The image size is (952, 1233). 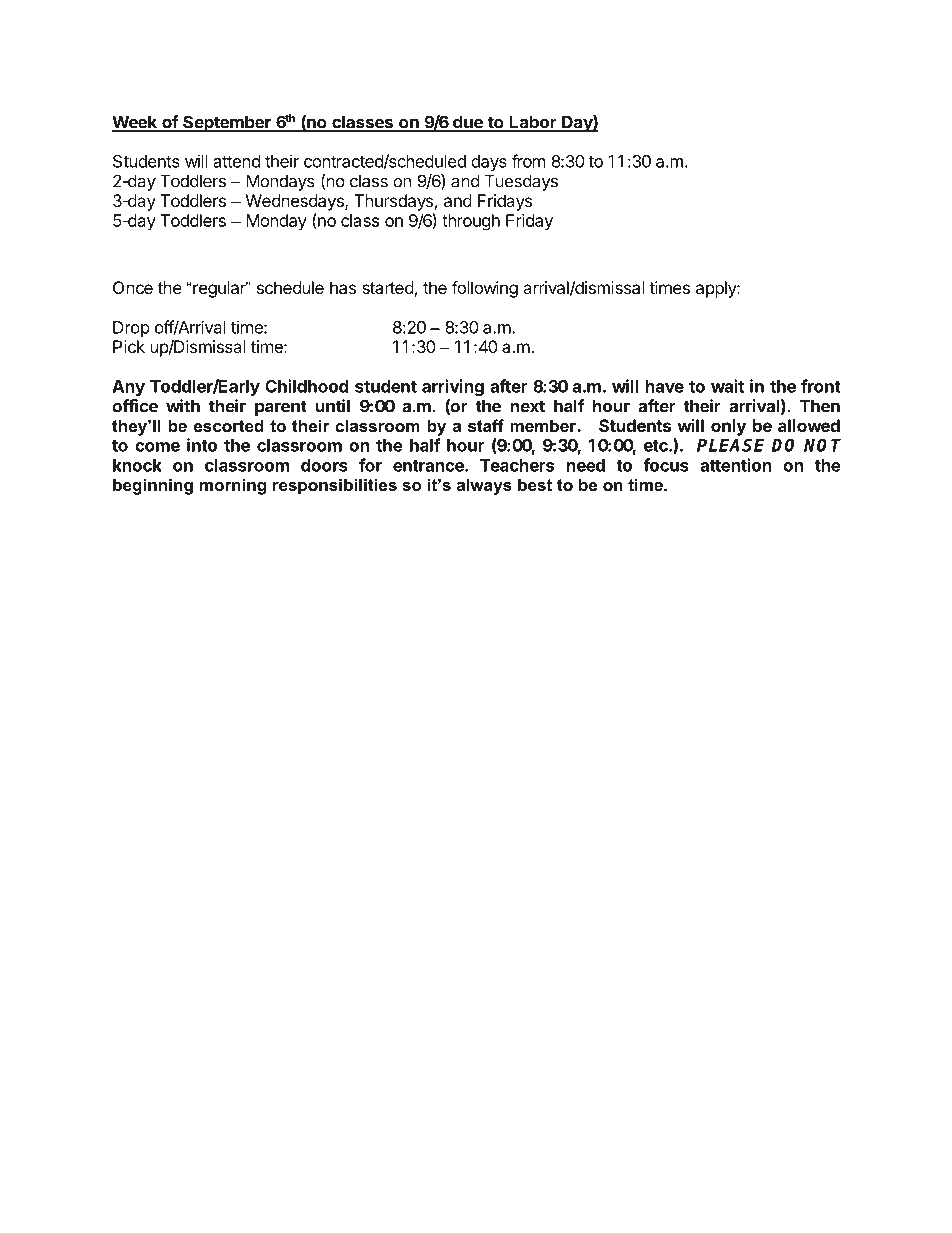 What do you see at coordinates (133, 287) in the page?
I see `Once` at bounding box center [133, 287].
